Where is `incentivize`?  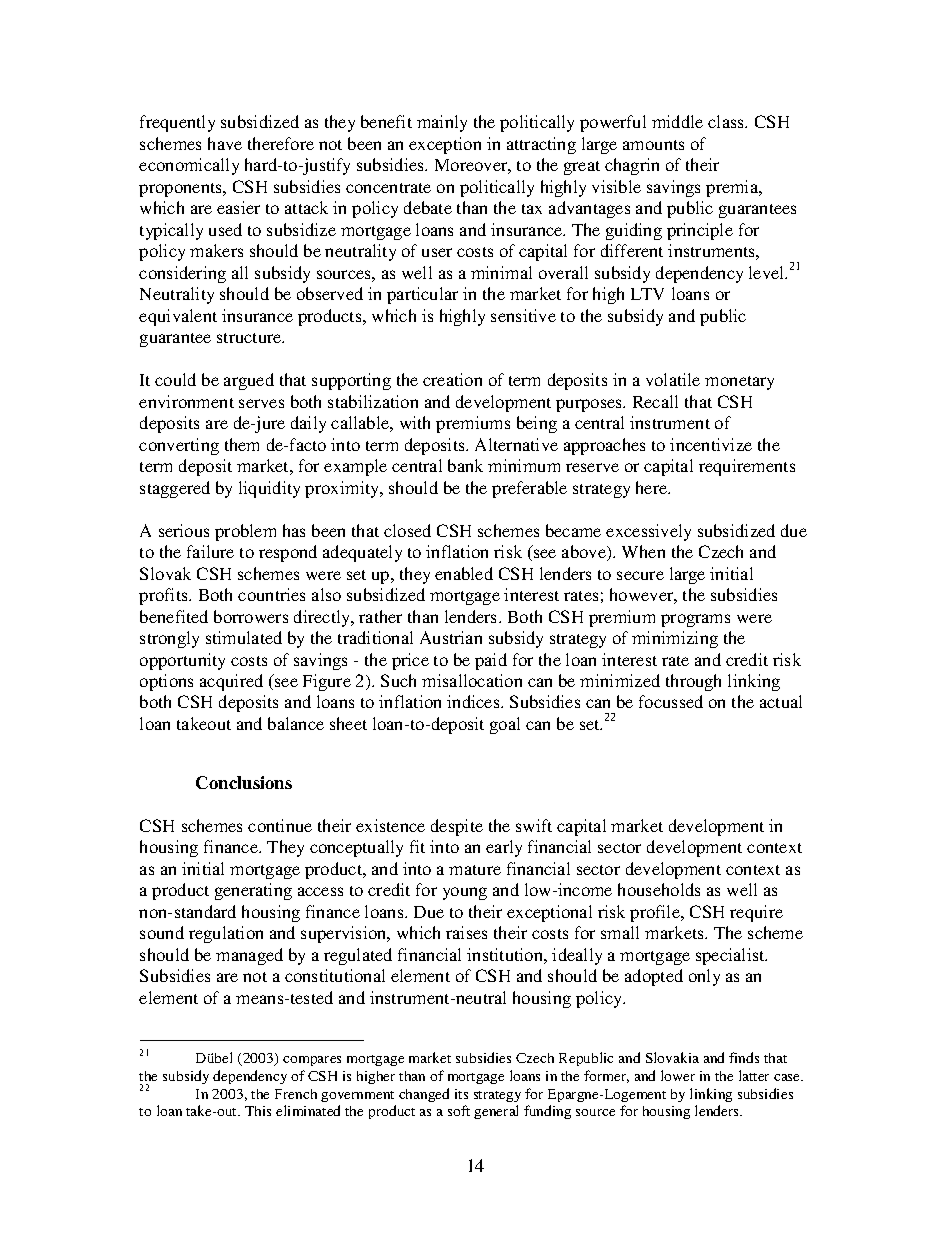 incentivize is located at coordinates (711, 444).
